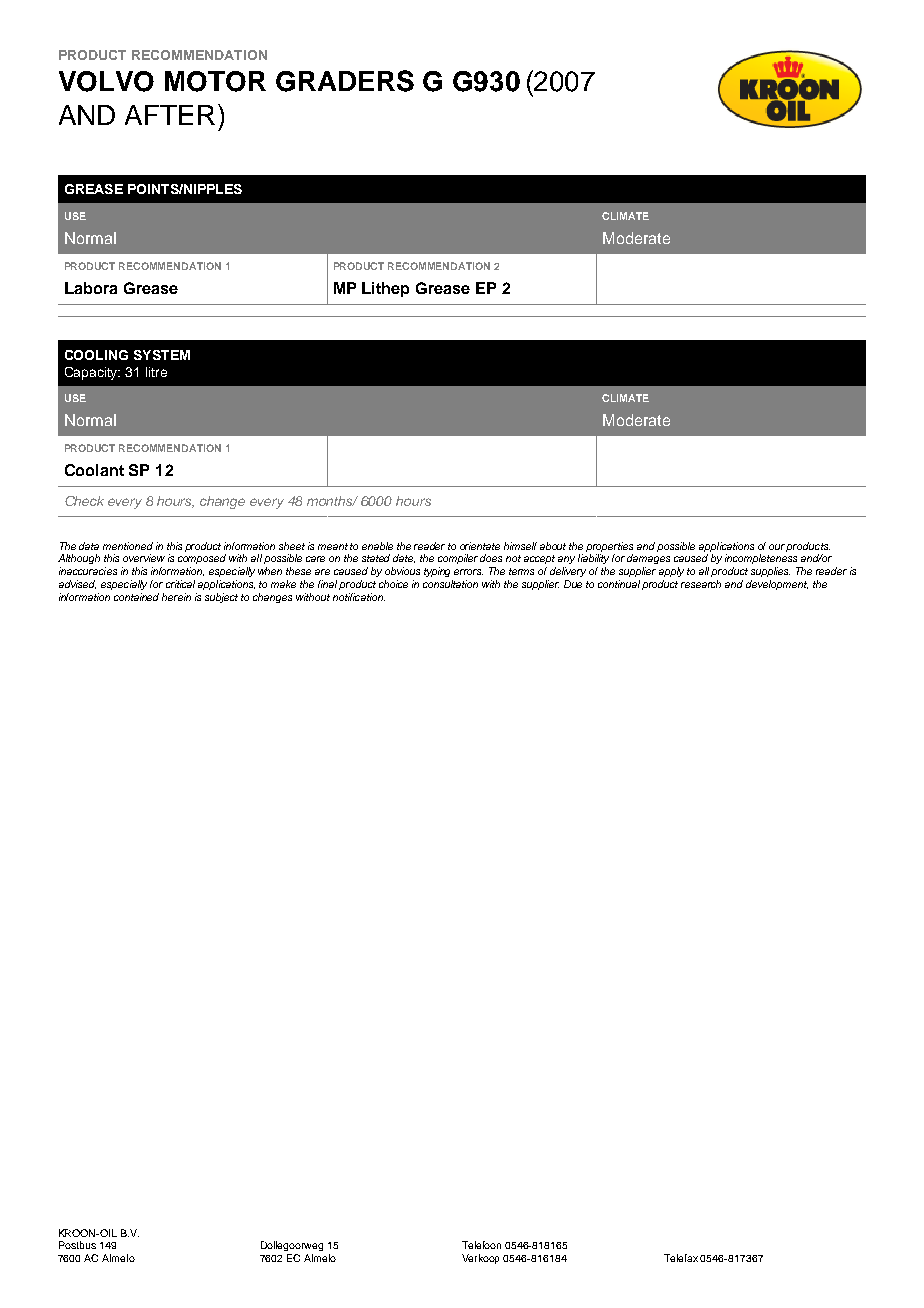 The height and width of the document is (1308, 924). What do you see at coordinates (170, 115) in the document?
I see `AFTER` at bounding box center [170, 115].
